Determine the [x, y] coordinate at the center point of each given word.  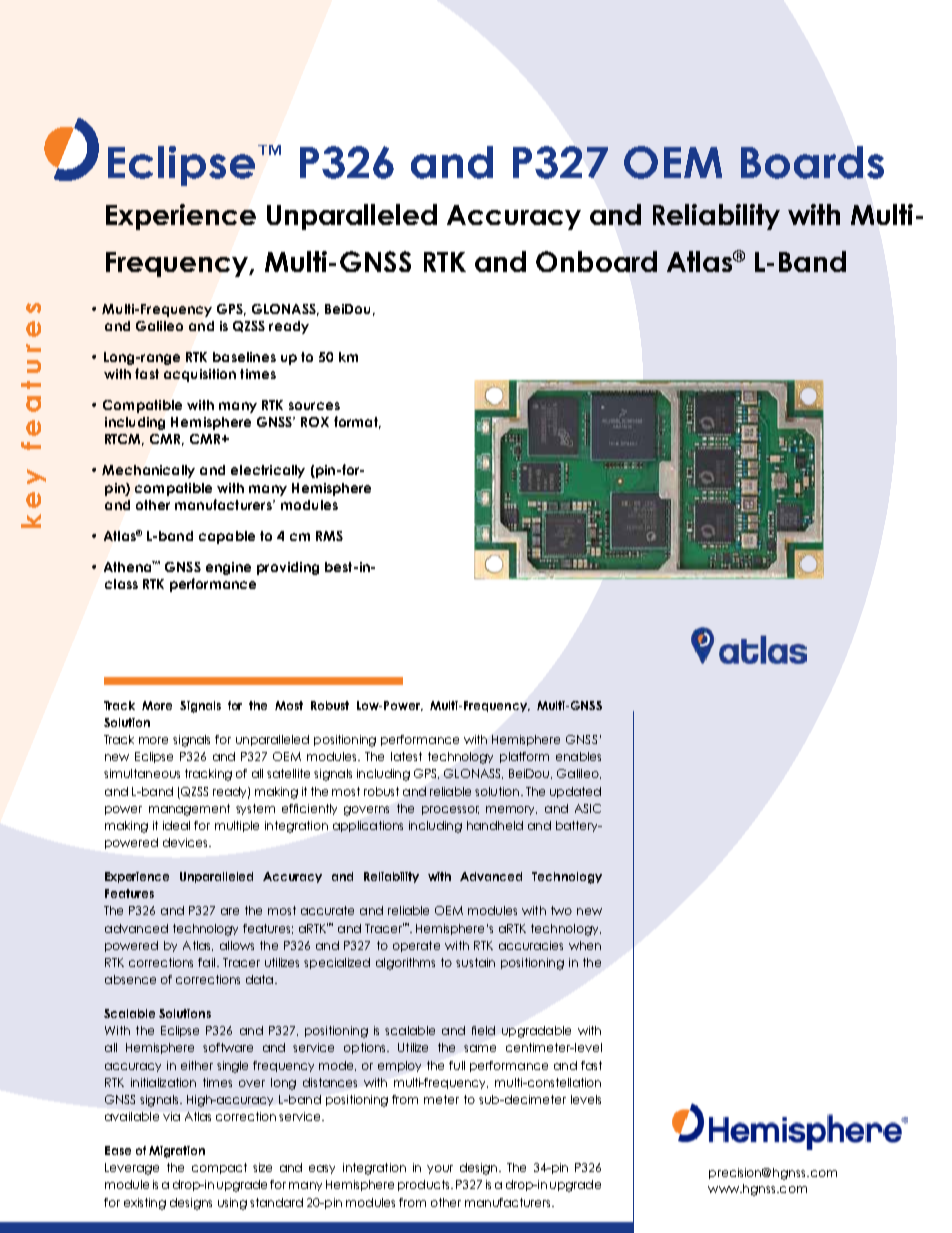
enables [578, 756]
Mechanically [148, 471]
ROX [315, 422]
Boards [812, 162]
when [585, 945]
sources [314, 406]
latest [406, 756]
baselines [244, 357]
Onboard [596, 261]
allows [237, 945]
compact [219, 1168]
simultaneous [142, 773]
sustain [475, 962]
